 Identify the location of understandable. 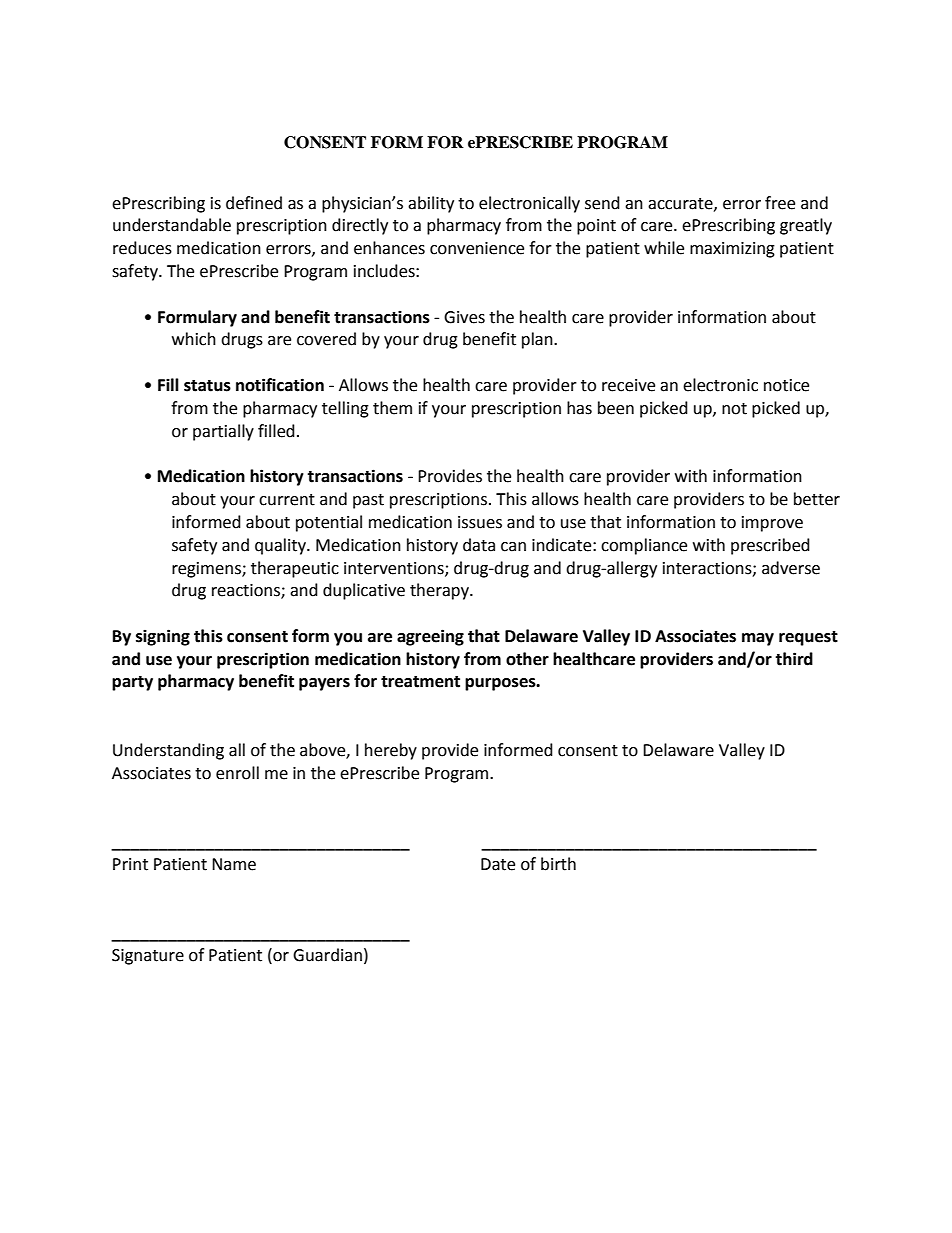
(172, 225).
